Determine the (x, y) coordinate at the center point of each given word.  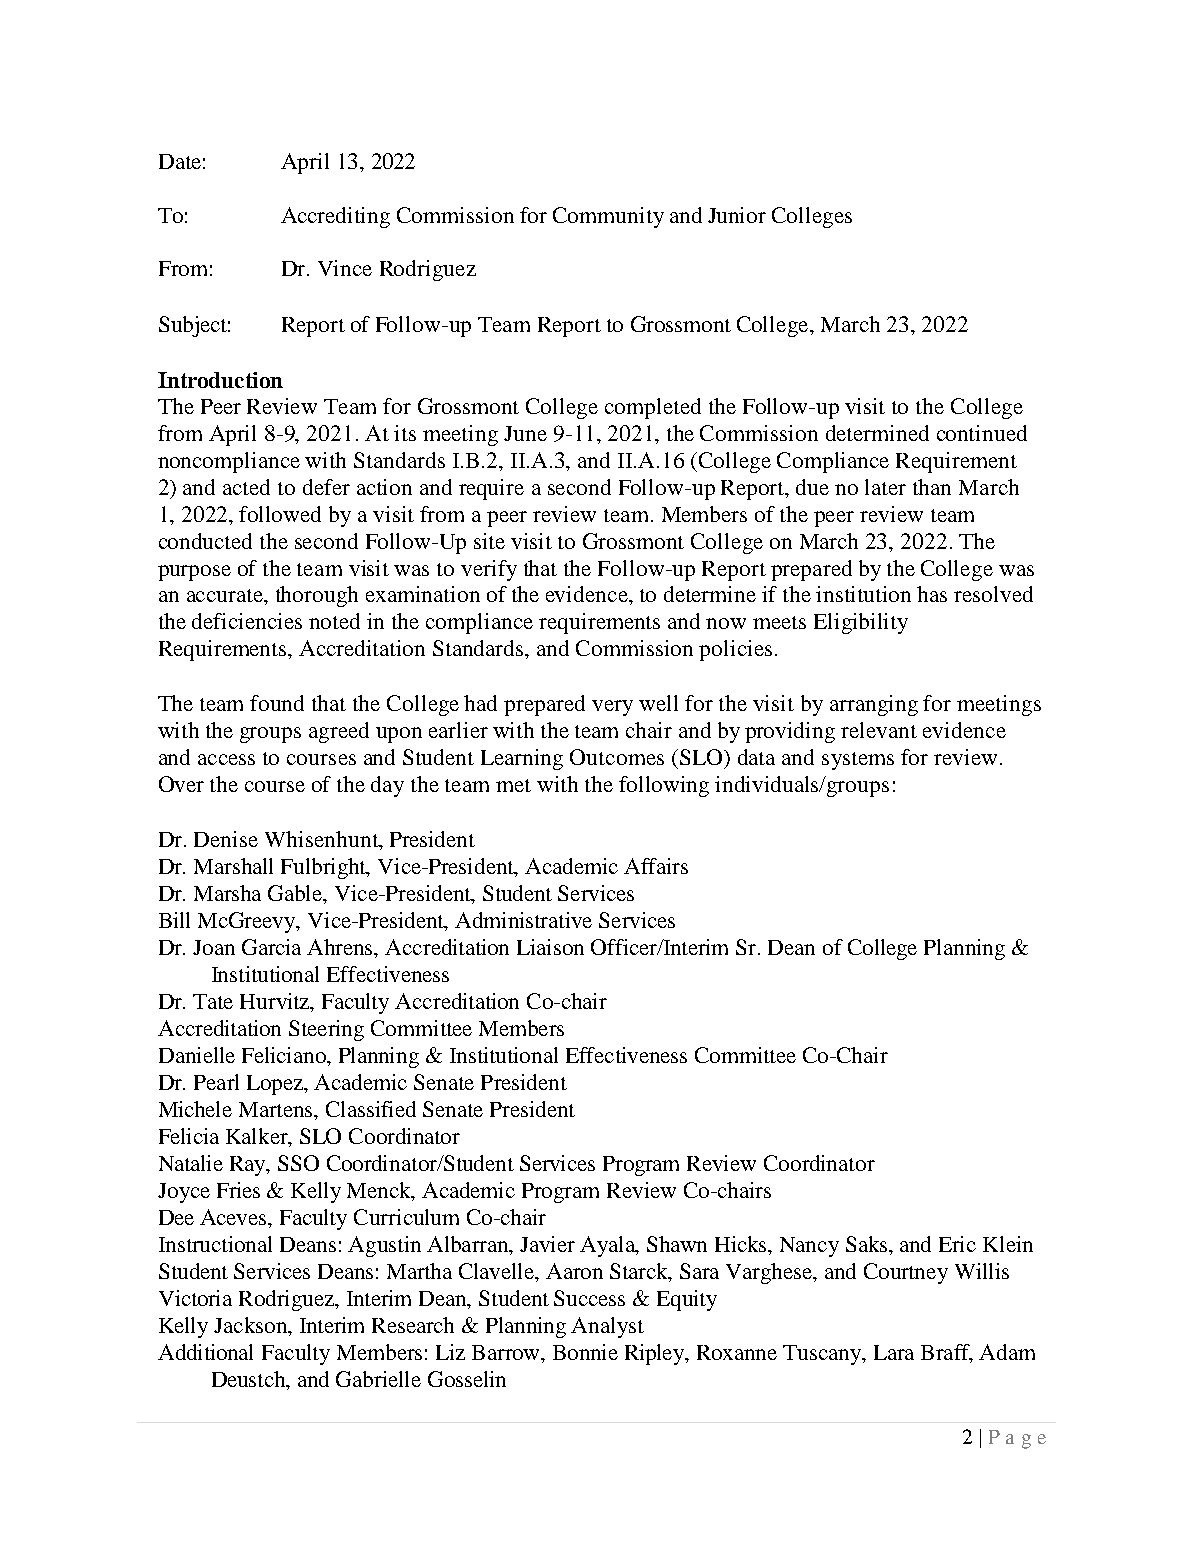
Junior (737, 215)
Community (608, 217)
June (525, 433)
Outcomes (617, 757)
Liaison (550, 947)
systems (858, 761)
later (885, 487)
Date (180, 161)
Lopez (276, 1085)
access (226, 759)
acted (246, 487)
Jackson (251, 1325)
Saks (868, 1244)
